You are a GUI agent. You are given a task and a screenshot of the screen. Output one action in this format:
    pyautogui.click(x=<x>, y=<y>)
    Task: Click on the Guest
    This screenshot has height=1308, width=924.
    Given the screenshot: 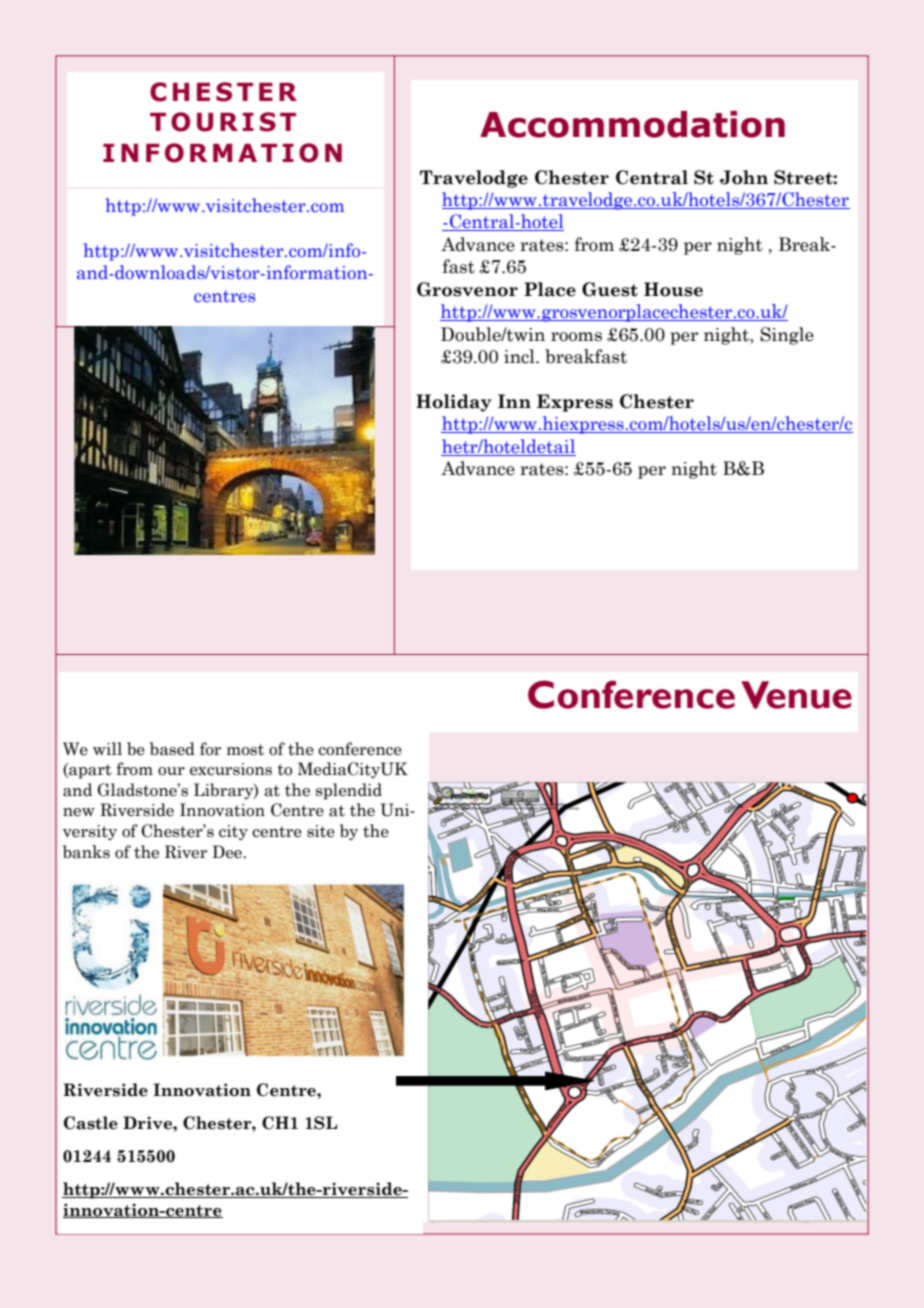 What is the action you would take?
    pyautogui.click(x=610, y=289)
